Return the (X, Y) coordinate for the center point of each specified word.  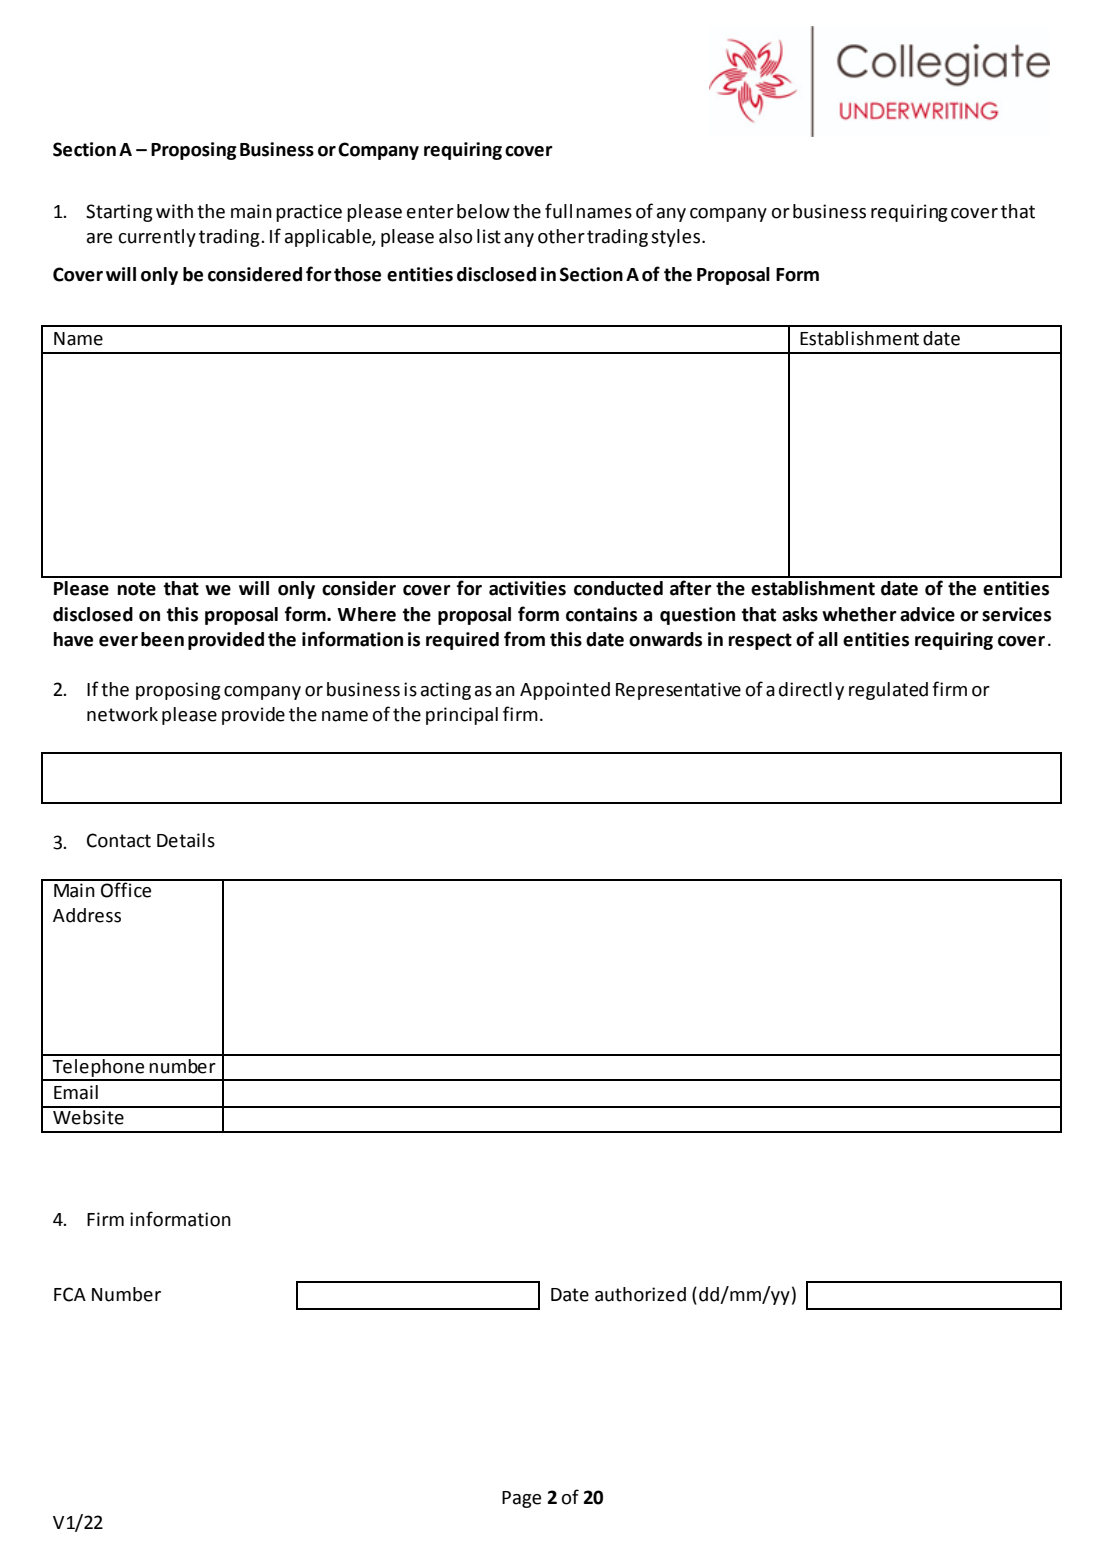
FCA (70, 1294)
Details (186, 840)
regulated (888, 691)
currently (157, 238)
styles (677, 238)
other (561, 236)
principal (462, 716)
